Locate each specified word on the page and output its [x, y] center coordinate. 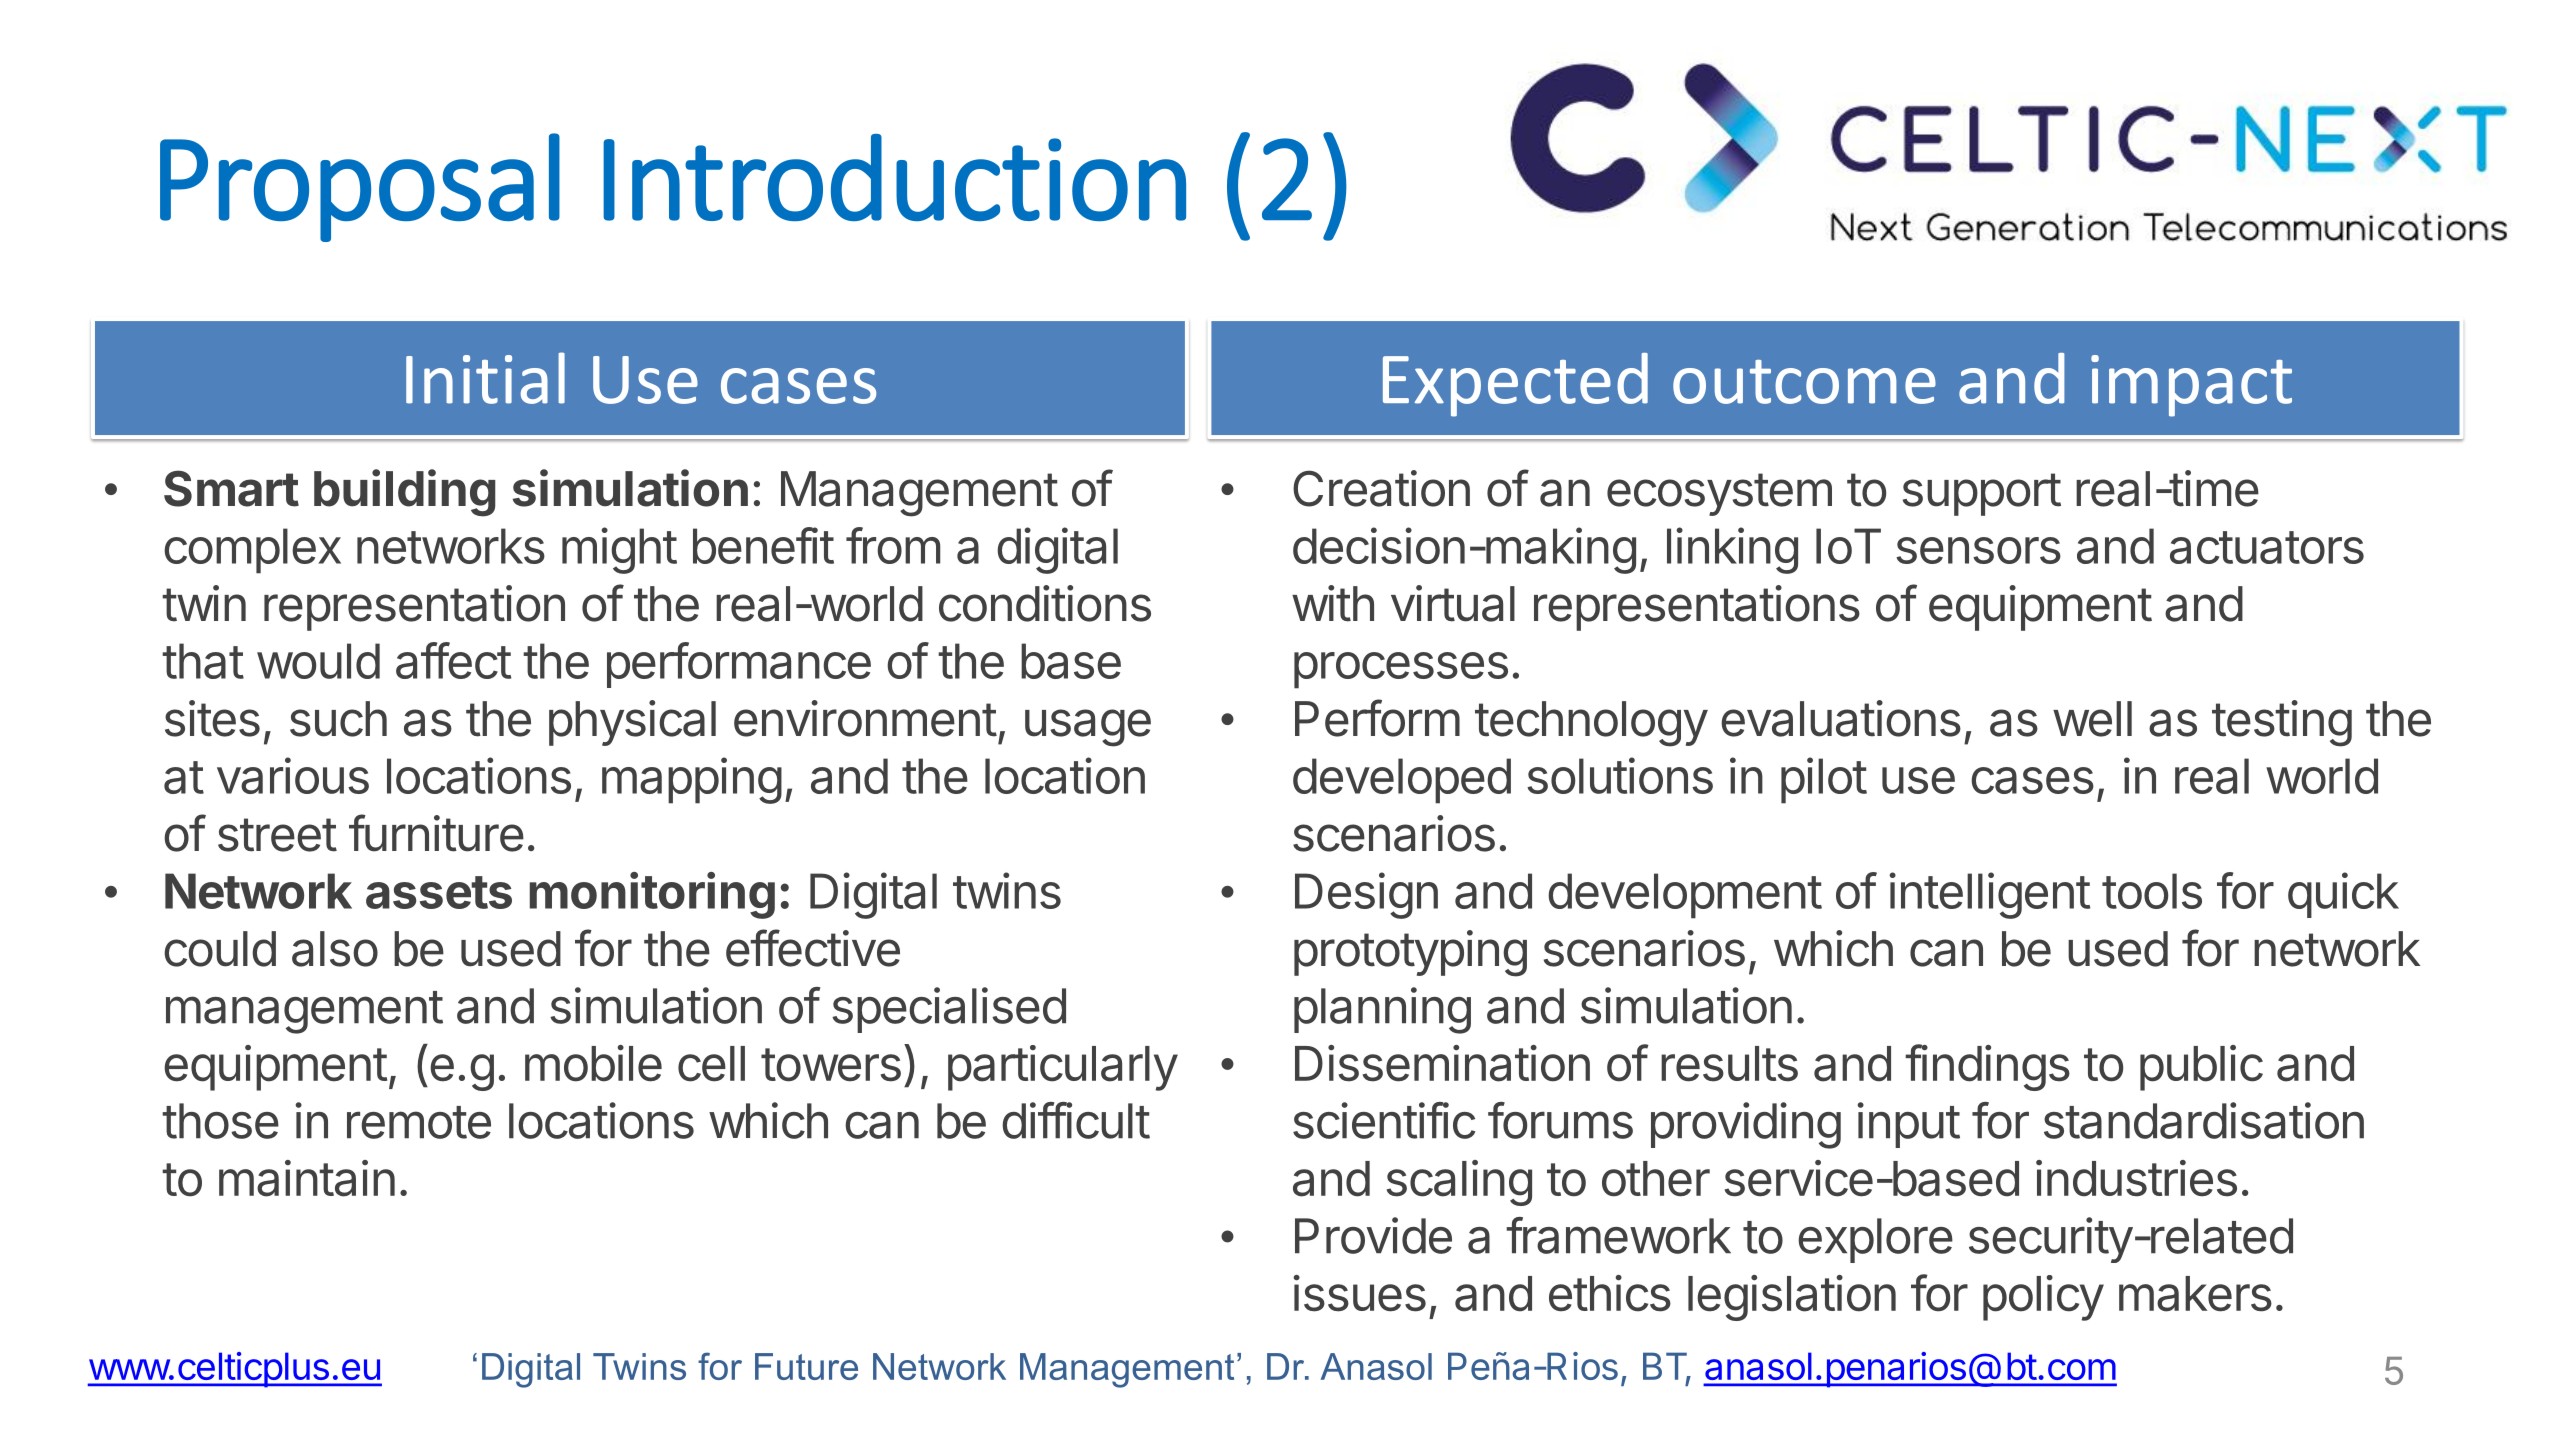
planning [1382, 1010]
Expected [1515, 385]
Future [806, 1366]
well [2092, 719]
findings [1987, 1067]
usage [1088, 728]
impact [2191, 386]
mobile [593, 1063]
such [338, 719]
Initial [485, 378]
